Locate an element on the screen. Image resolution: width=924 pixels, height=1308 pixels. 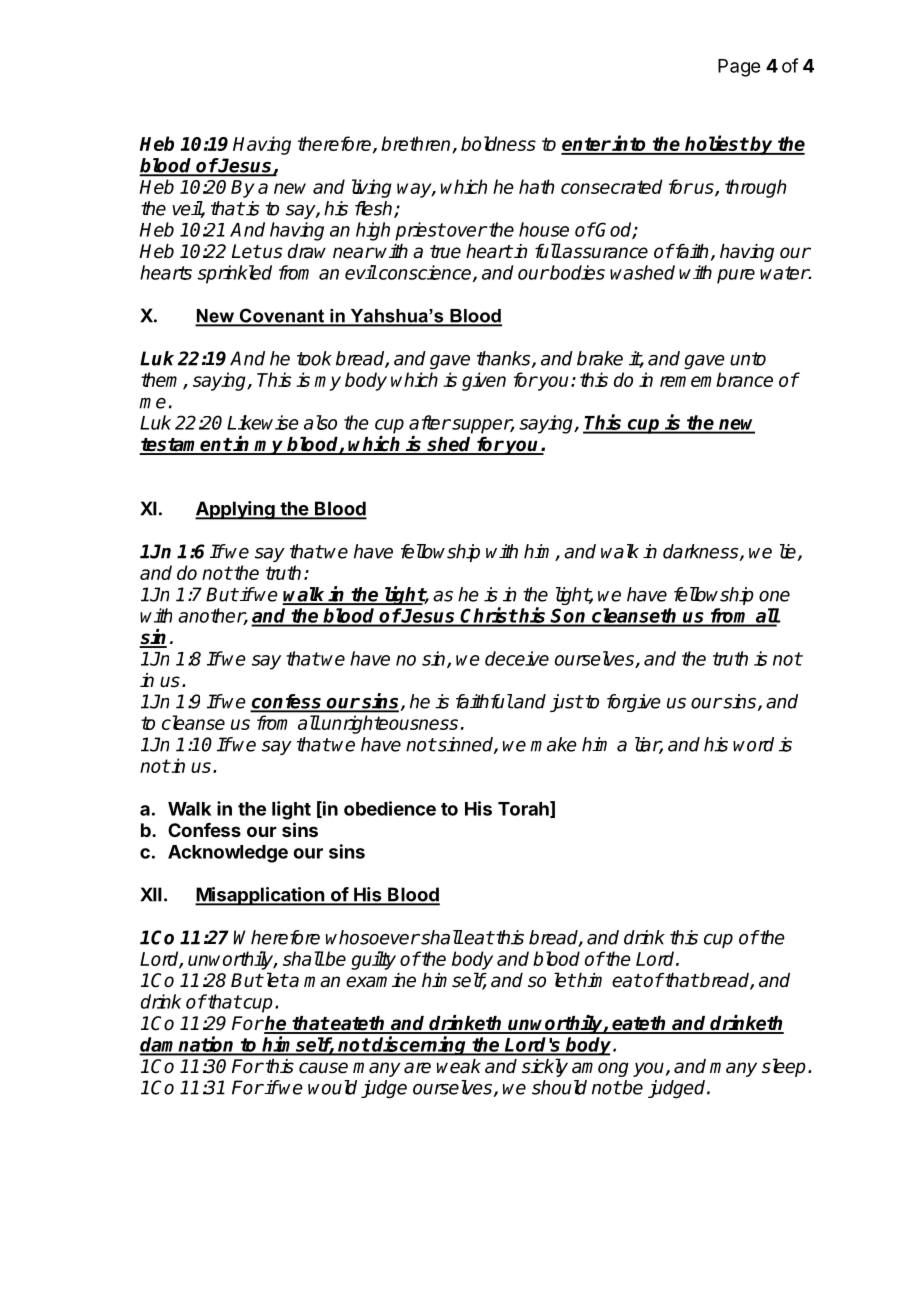
one is located at coordinates (774, 596).
